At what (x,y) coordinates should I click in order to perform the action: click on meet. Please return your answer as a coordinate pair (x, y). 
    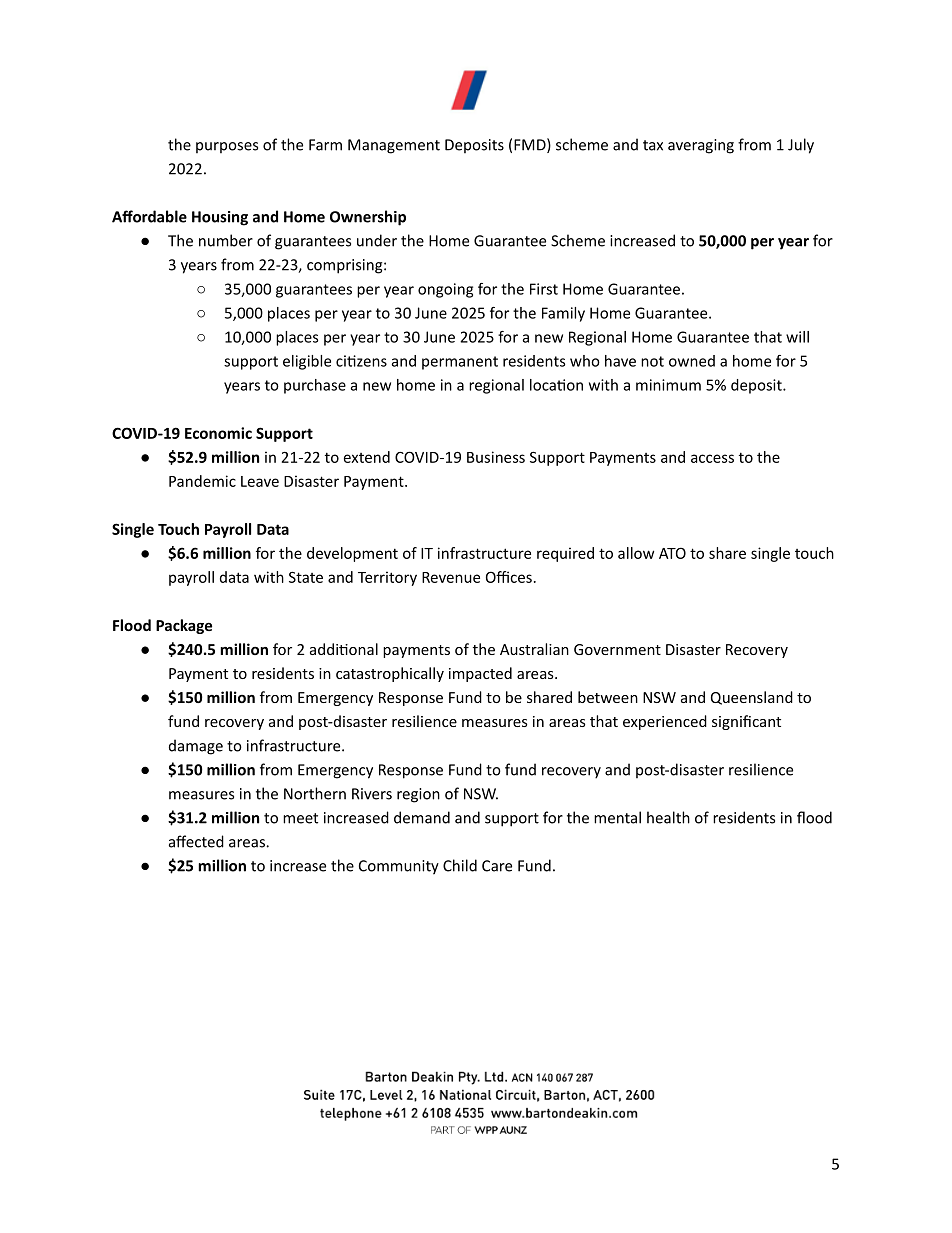
    Looking at the image, I should click on (300, 818).
